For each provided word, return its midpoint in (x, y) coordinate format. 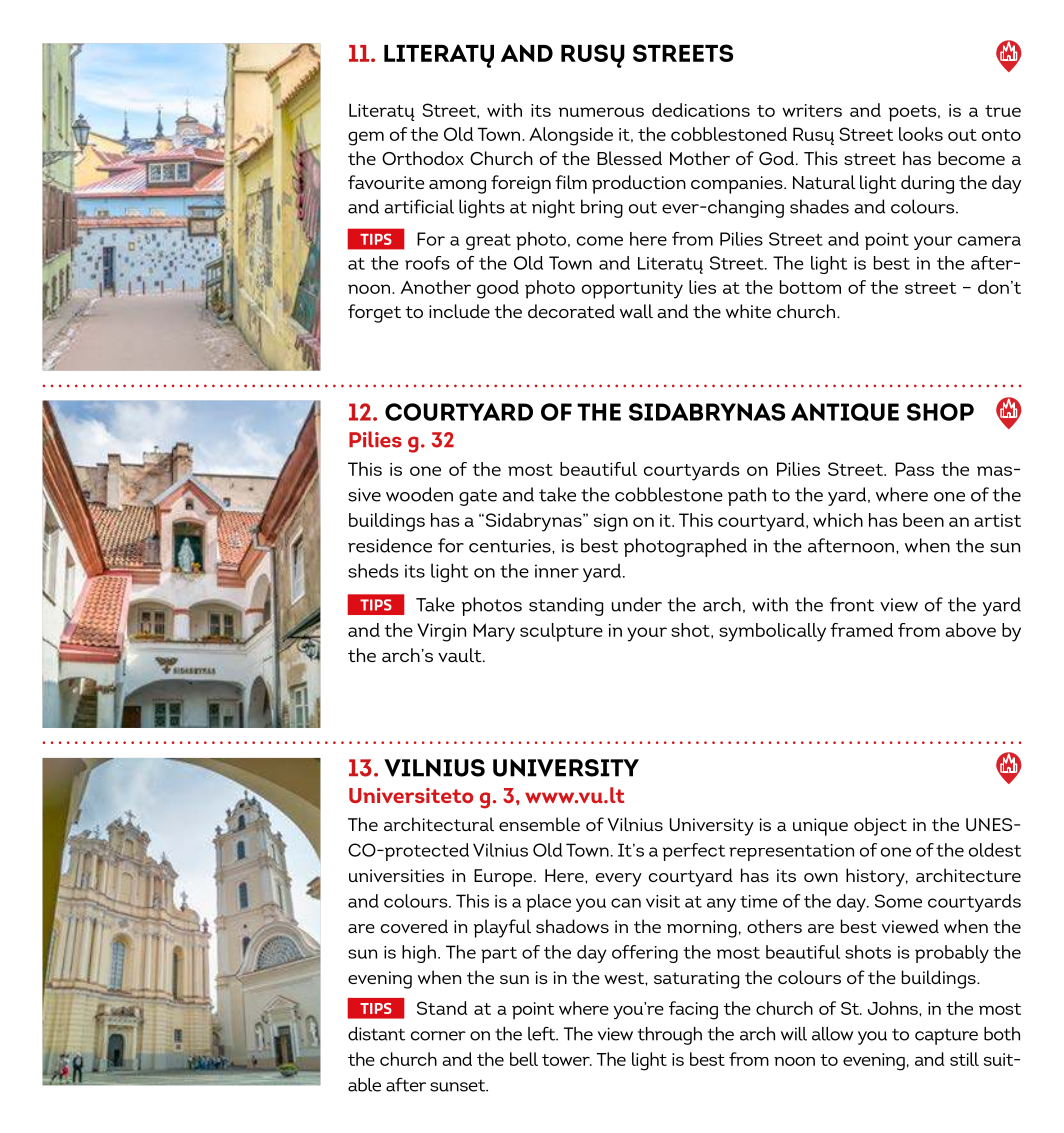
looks (921, 134)
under (637, 604)
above (970, 630)
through (670, 1036)
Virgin (441, 632)
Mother (700, 158)
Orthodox (423, 158)
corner (438, 1036)
